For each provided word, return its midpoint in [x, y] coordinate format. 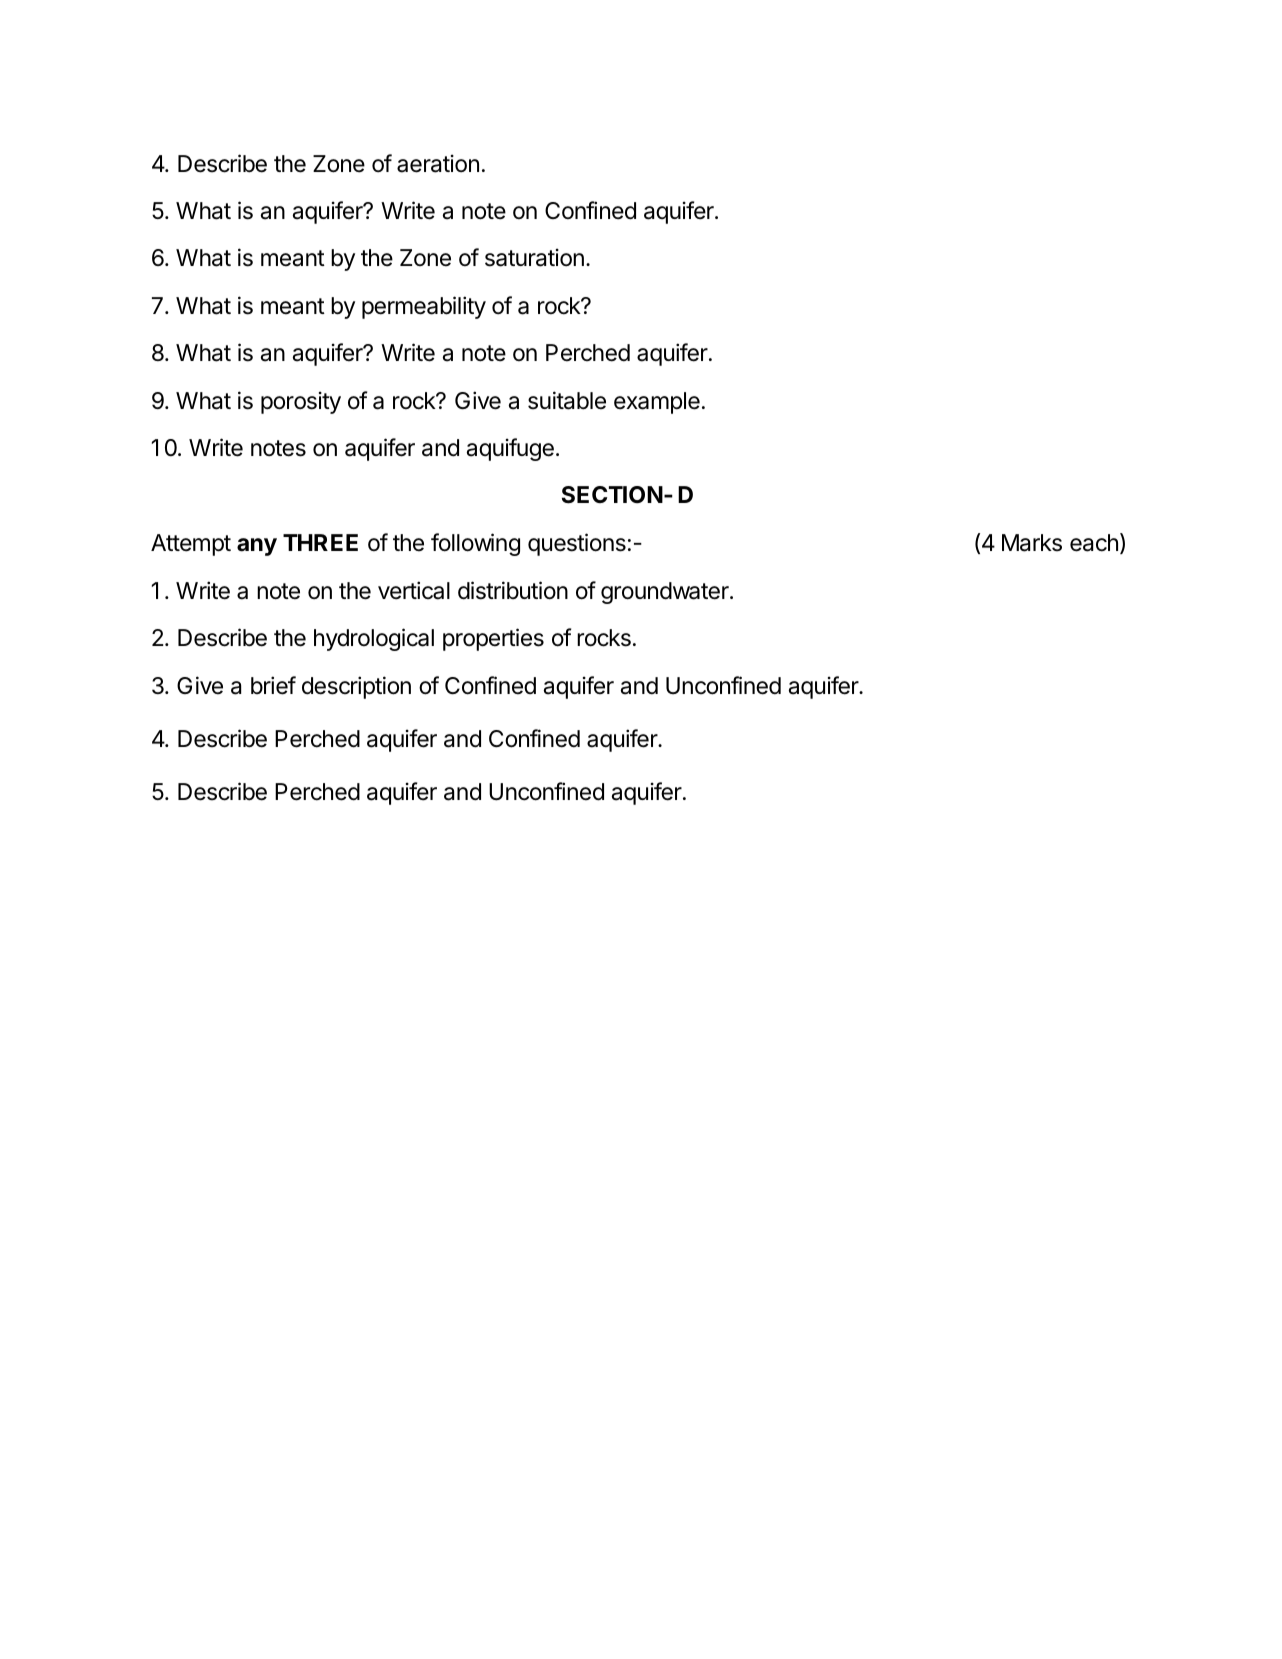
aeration [438, 163]
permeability [424, 307]
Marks [1032, 543]
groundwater [666, 593]
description [356, 687]
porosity [301, 402]
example [657, 403]
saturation [534, 257]
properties [493, 639]
